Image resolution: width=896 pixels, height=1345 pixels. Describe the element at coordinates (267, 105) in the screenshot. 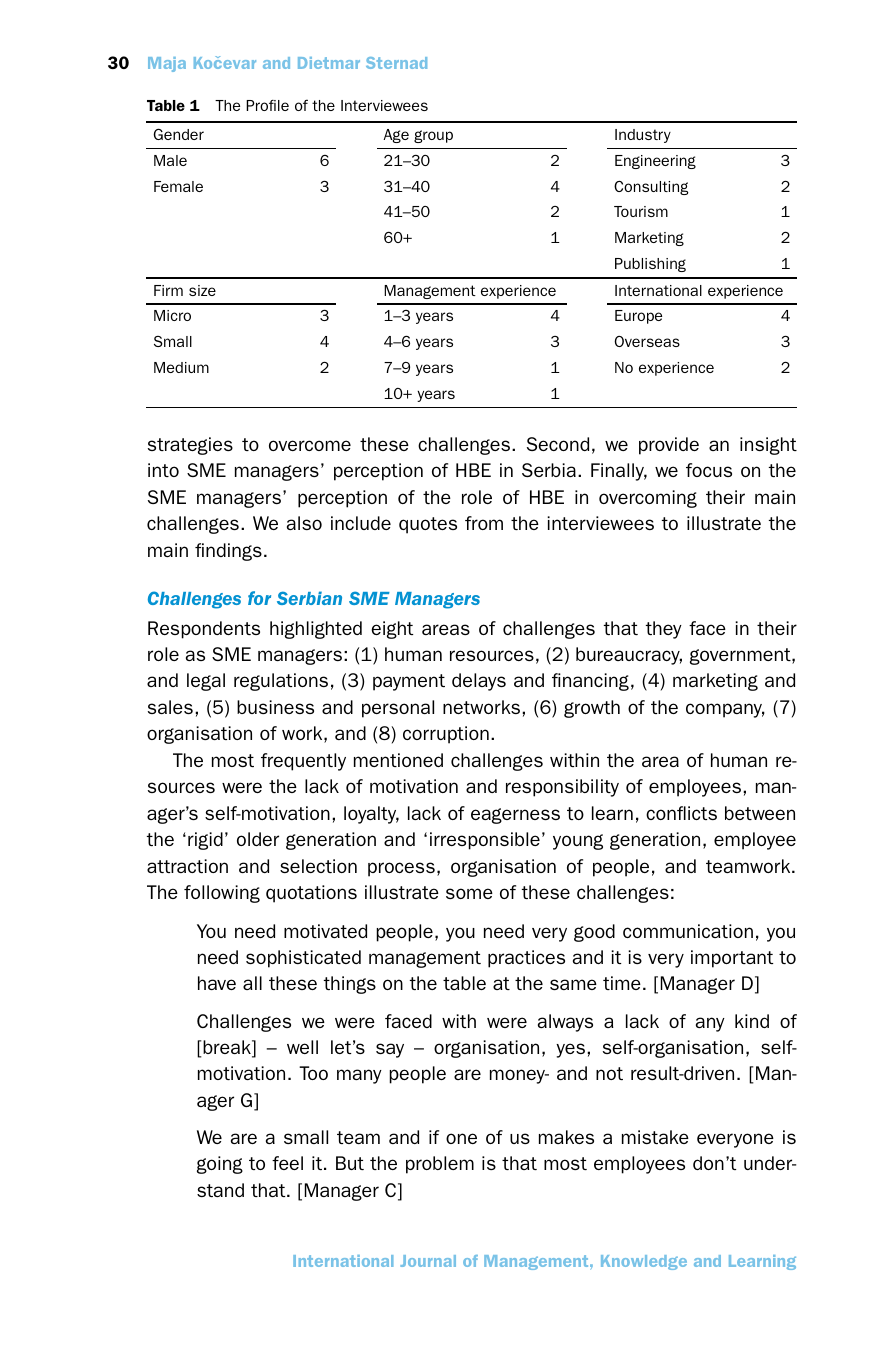

I see `Profile` at that location.
